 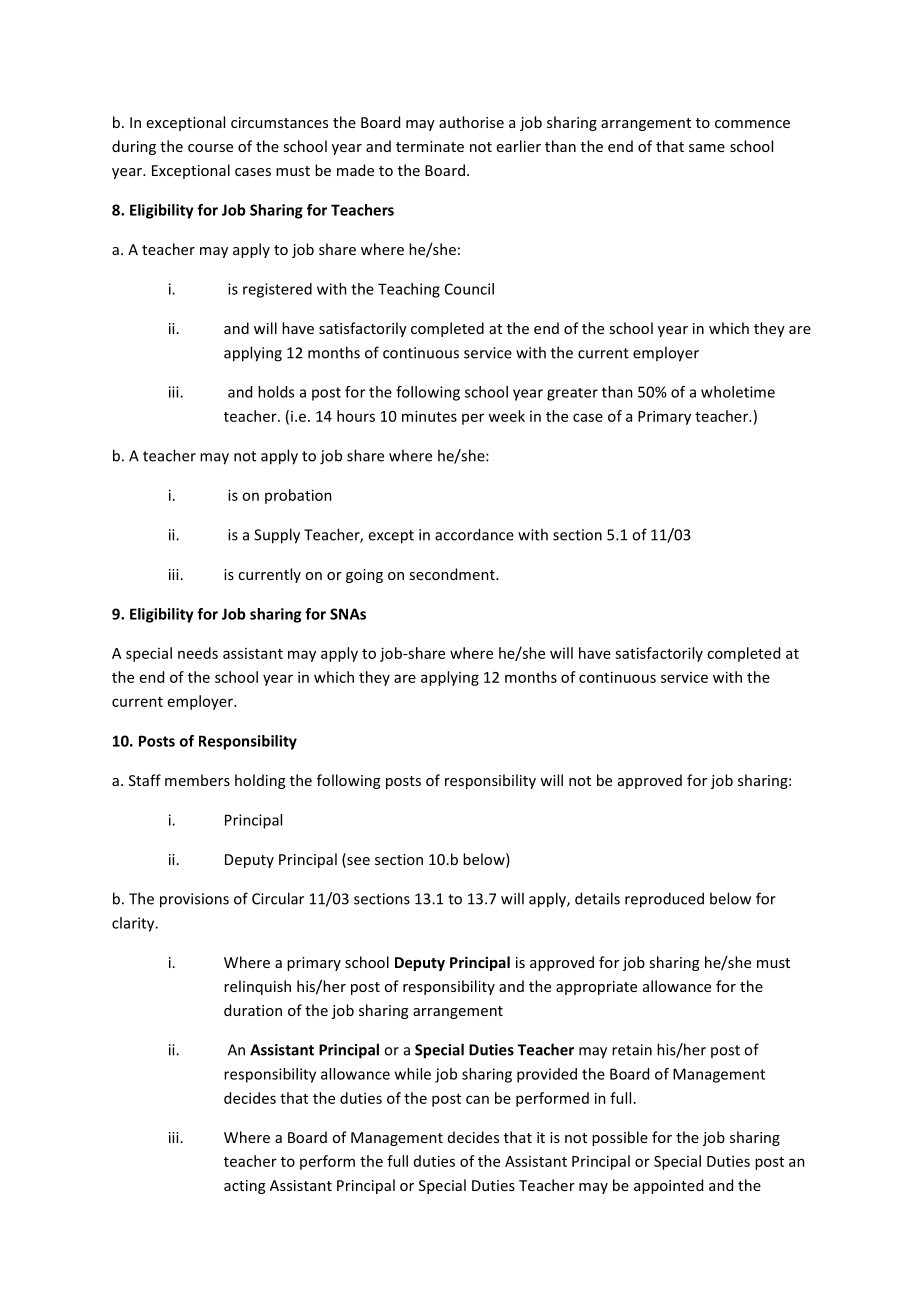 What do you see at coordinates (210, 148) in the screenshot?
I see `course` at bounding box center [210, 148].
